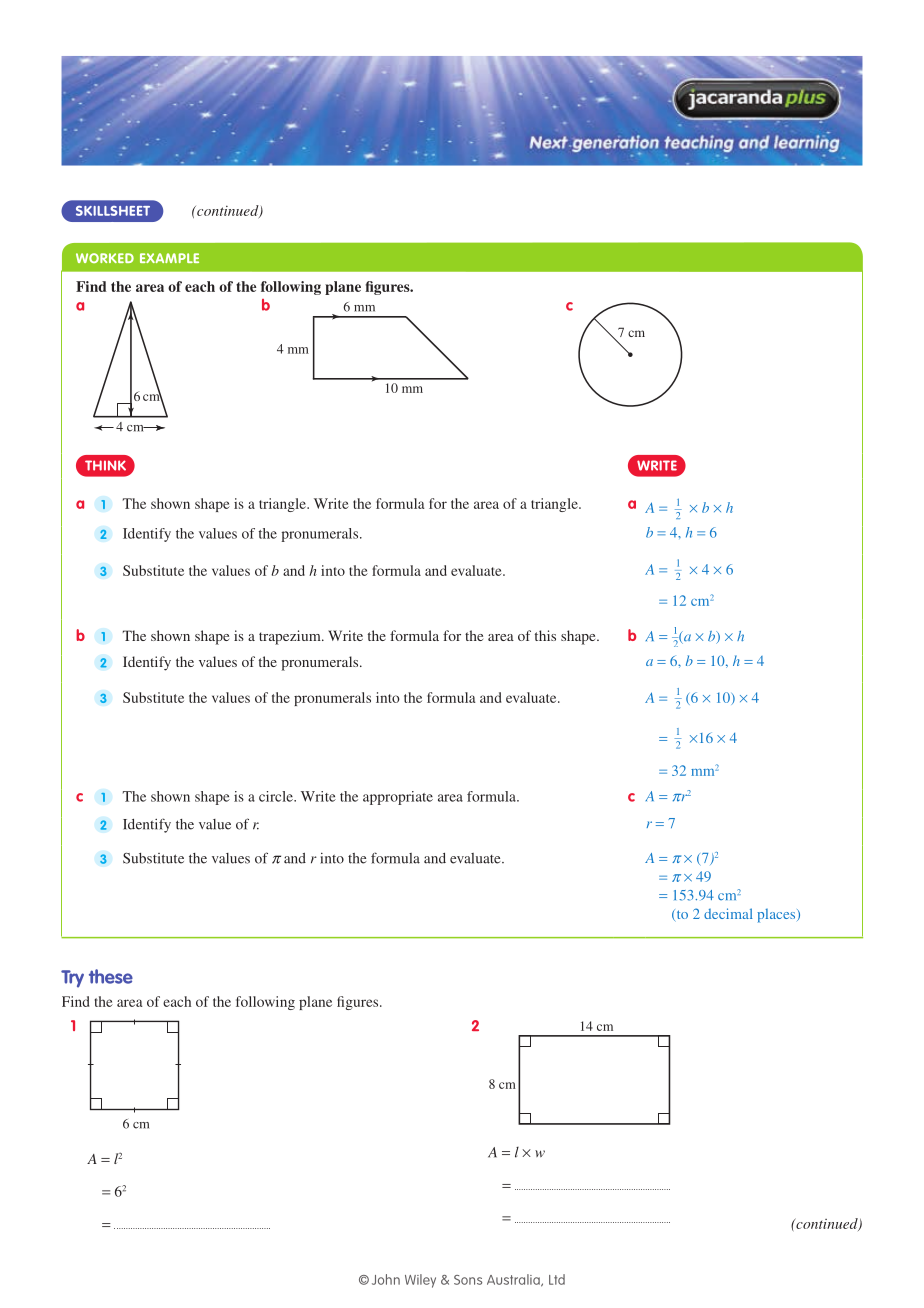 The height and width of the screenshot is (1308, 924). Describe the element at coordinates (291, 637) in the screenshot. I see `trapezium` at that location.
